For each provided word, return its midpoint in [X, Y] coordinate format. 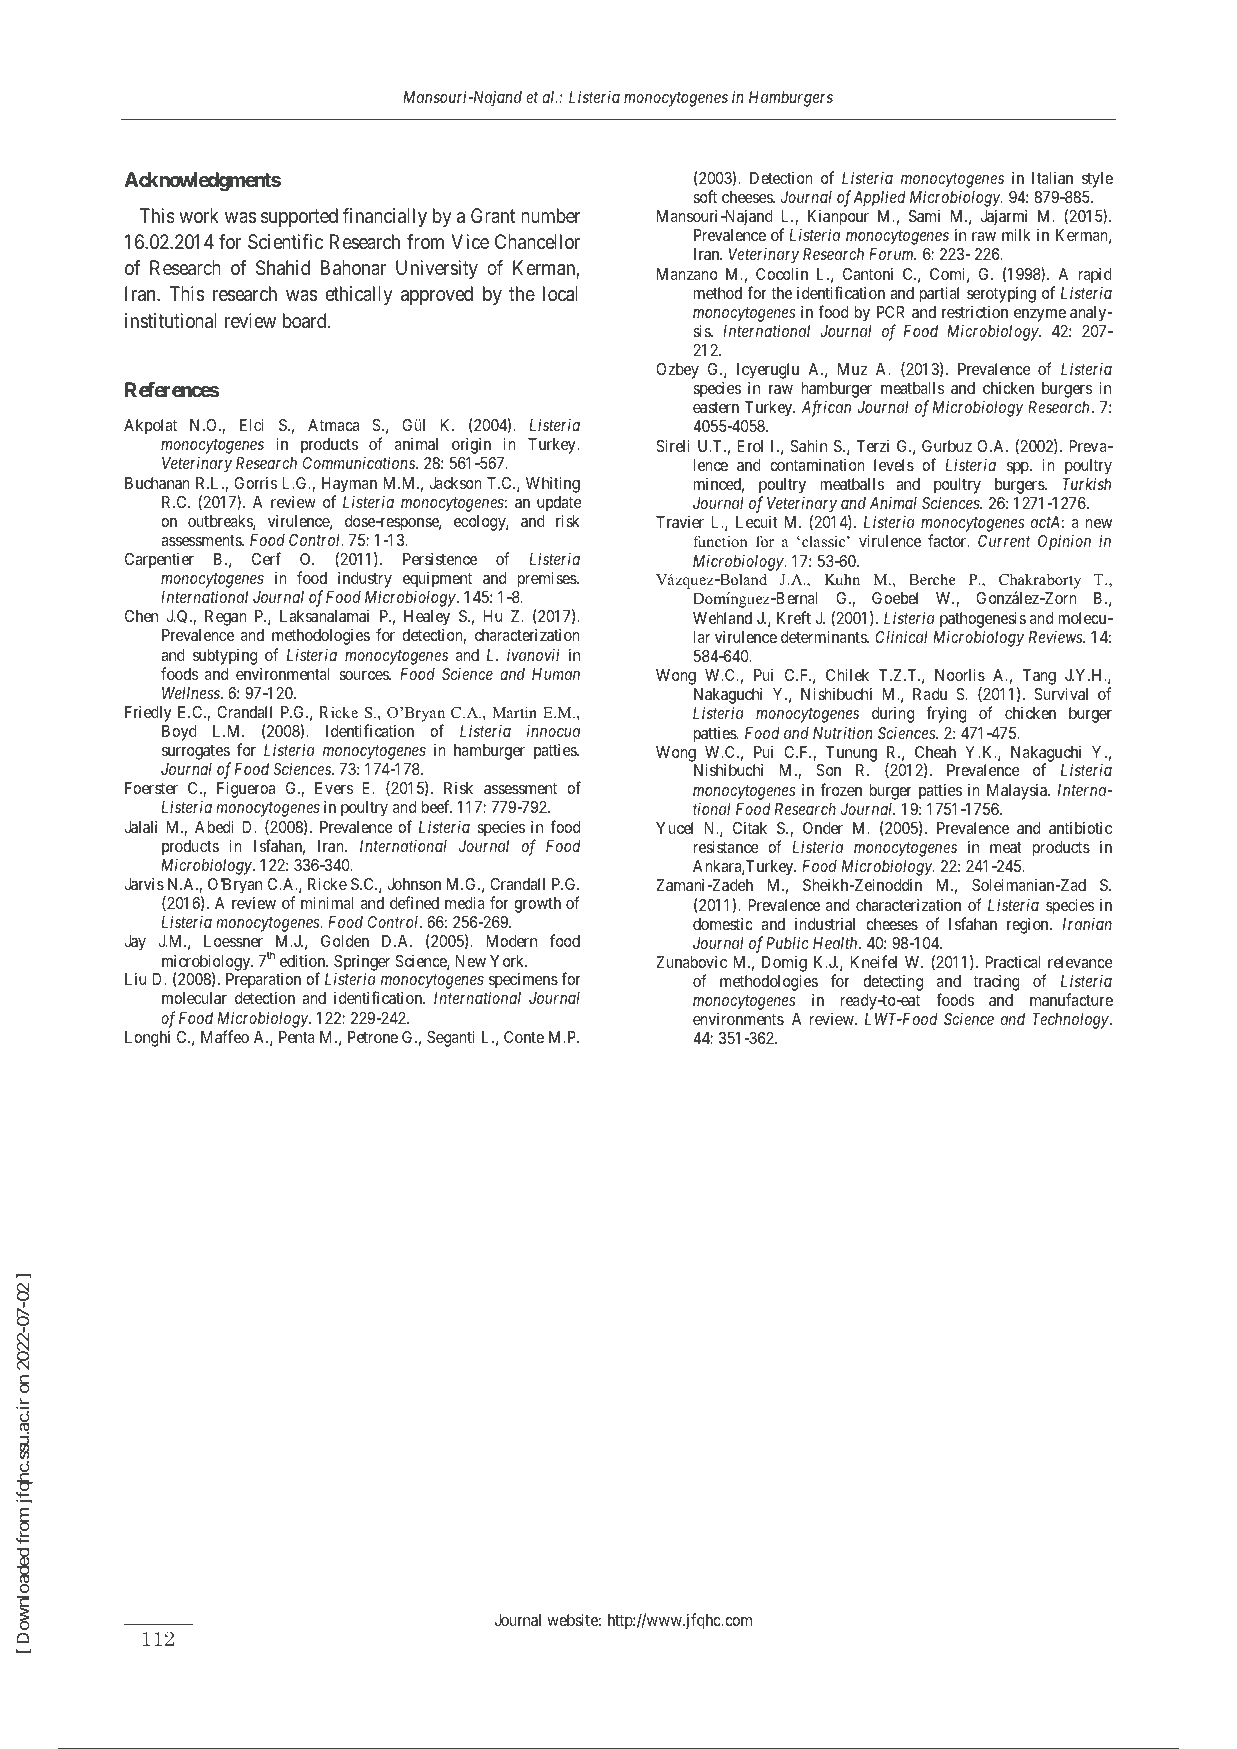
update [559, 504]
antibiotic [1080, 827]
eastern [716, 407]
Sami [924, 216]
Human [556, 674]
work [199, 215]
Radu [930, 694]
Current [1004, 541]
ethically [359, 295]
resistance [726, 846]
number [551, 215]
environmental [282, 673]
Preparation [263, 982]
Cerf [266, 558]
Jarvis [144, 883]
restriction [975, 312]
